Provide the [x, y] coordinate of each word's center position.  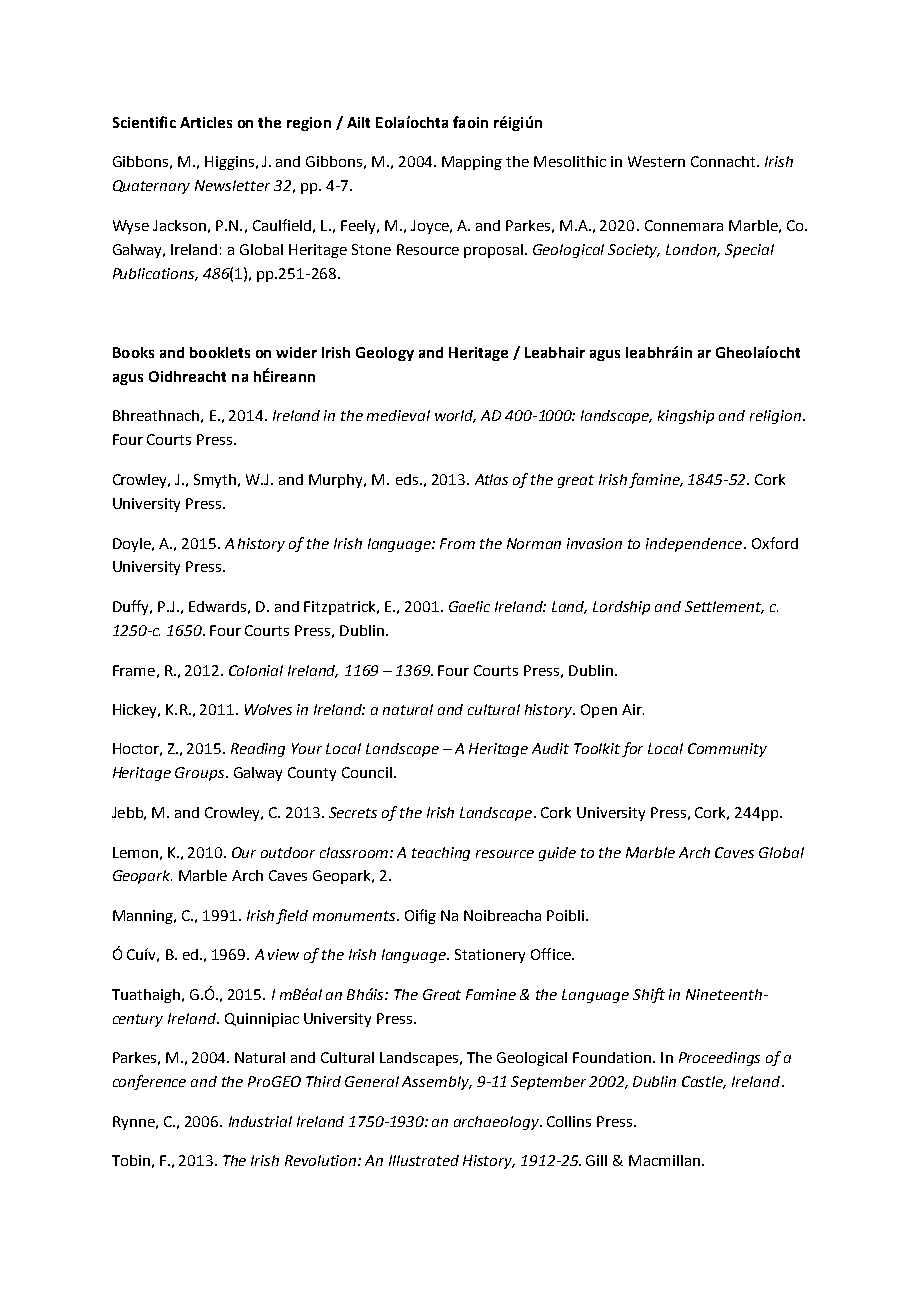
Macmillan [664, 1160]
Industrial [260, 1121]
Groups [201, 774]
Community [727, 750]
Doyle [133, 545]
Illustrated [424, 1160]
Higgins [229, 163]
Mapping [472, 163]
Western [656, 161]
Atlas [491, 479]
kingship [686, 417]
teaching [441, 854]
